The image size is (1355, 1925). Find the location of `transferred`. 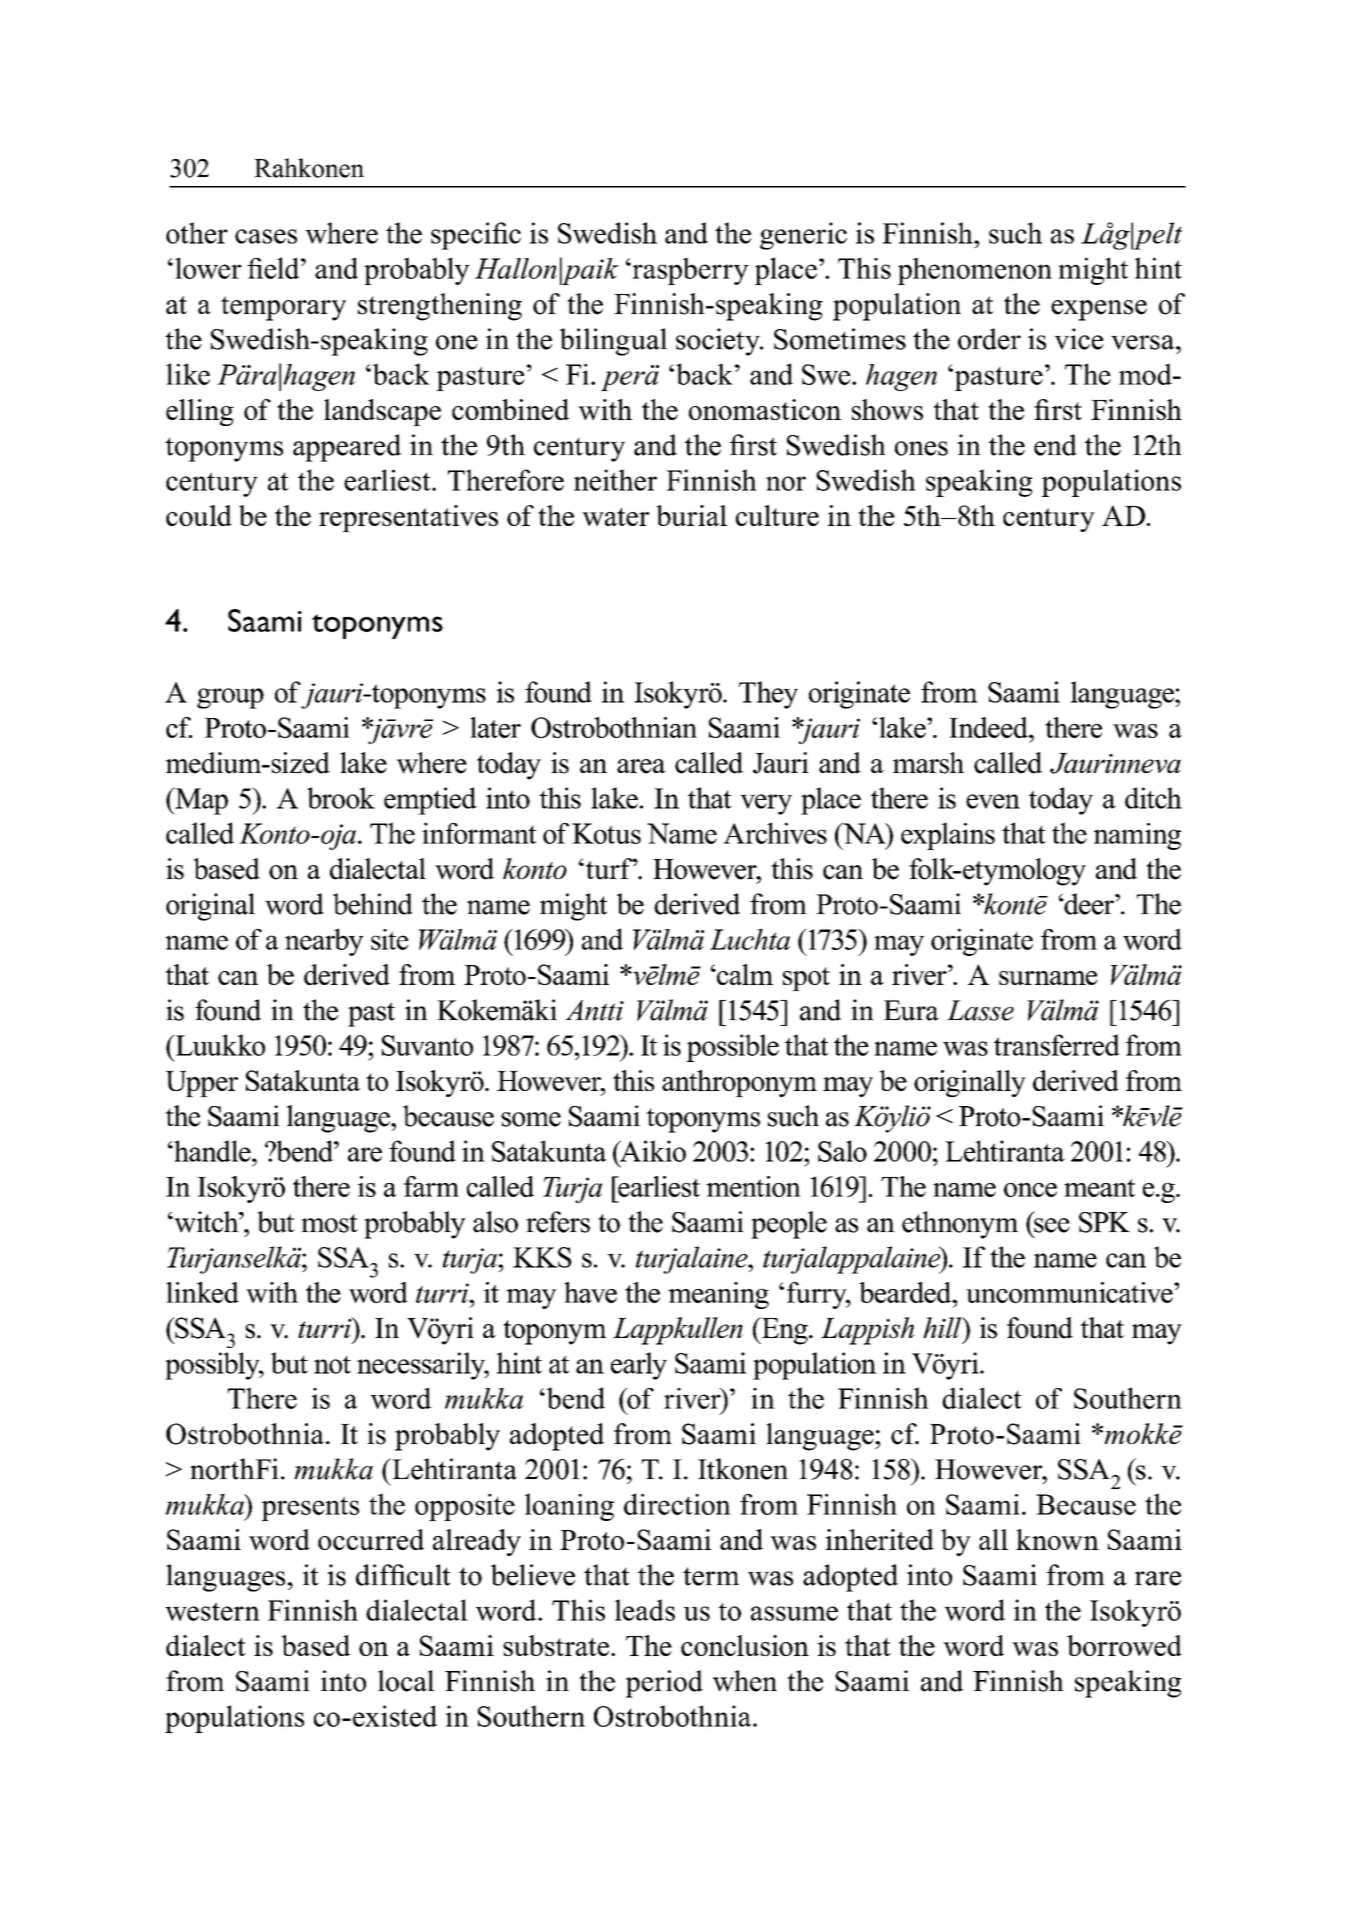

transferred is located at coordinates (1057, 1045).
